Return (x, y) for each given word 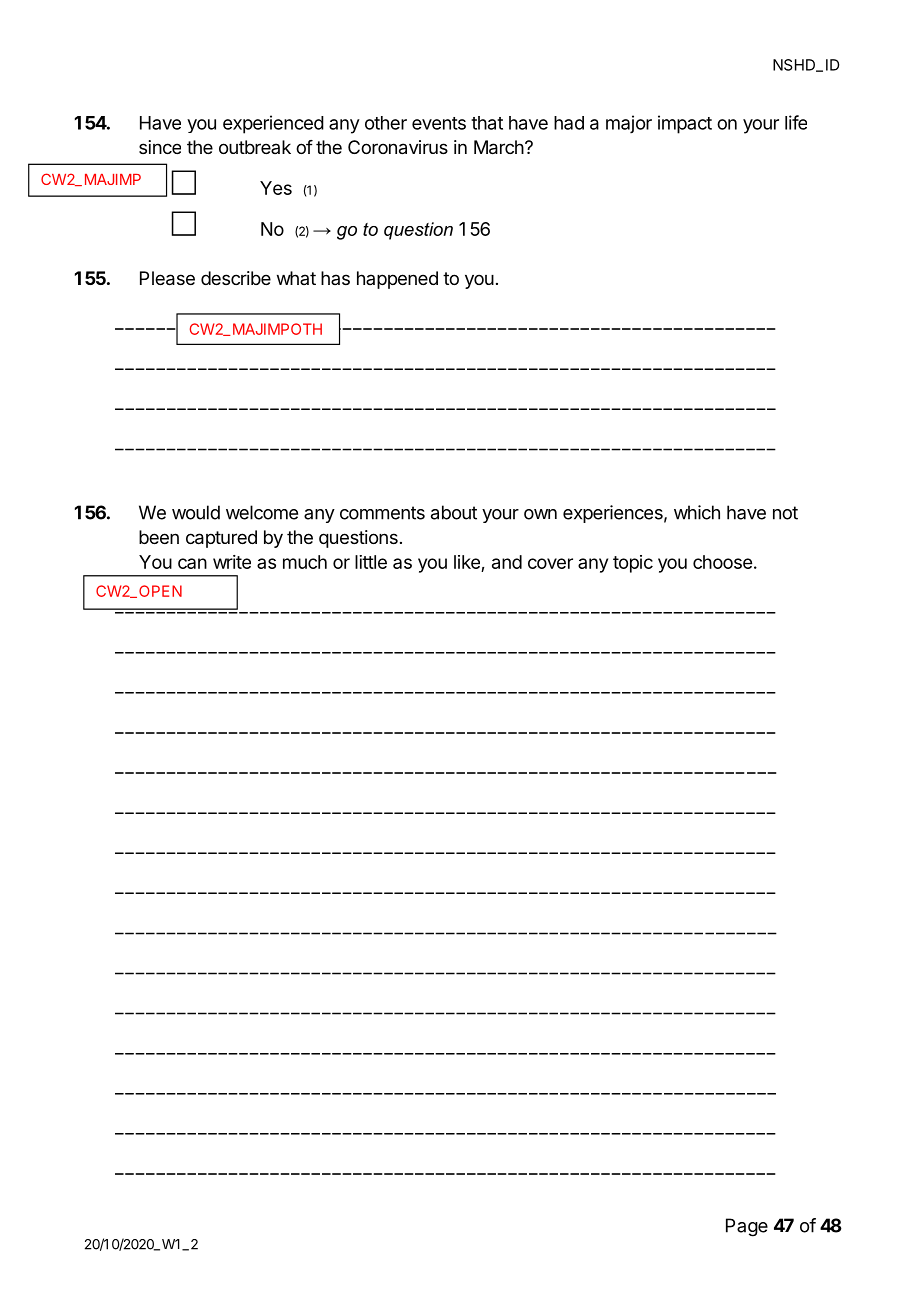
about (454, 512)
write (232, 562)
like (467, 562)
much (305, 562)
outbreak (255, 147)
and (507, 562)
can (192, 563)
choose (722, 562)
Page (747, 1227)
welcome (262, 512)
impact (685, 124)
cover (550, 563)
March (499, 147)
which (697, 512)
